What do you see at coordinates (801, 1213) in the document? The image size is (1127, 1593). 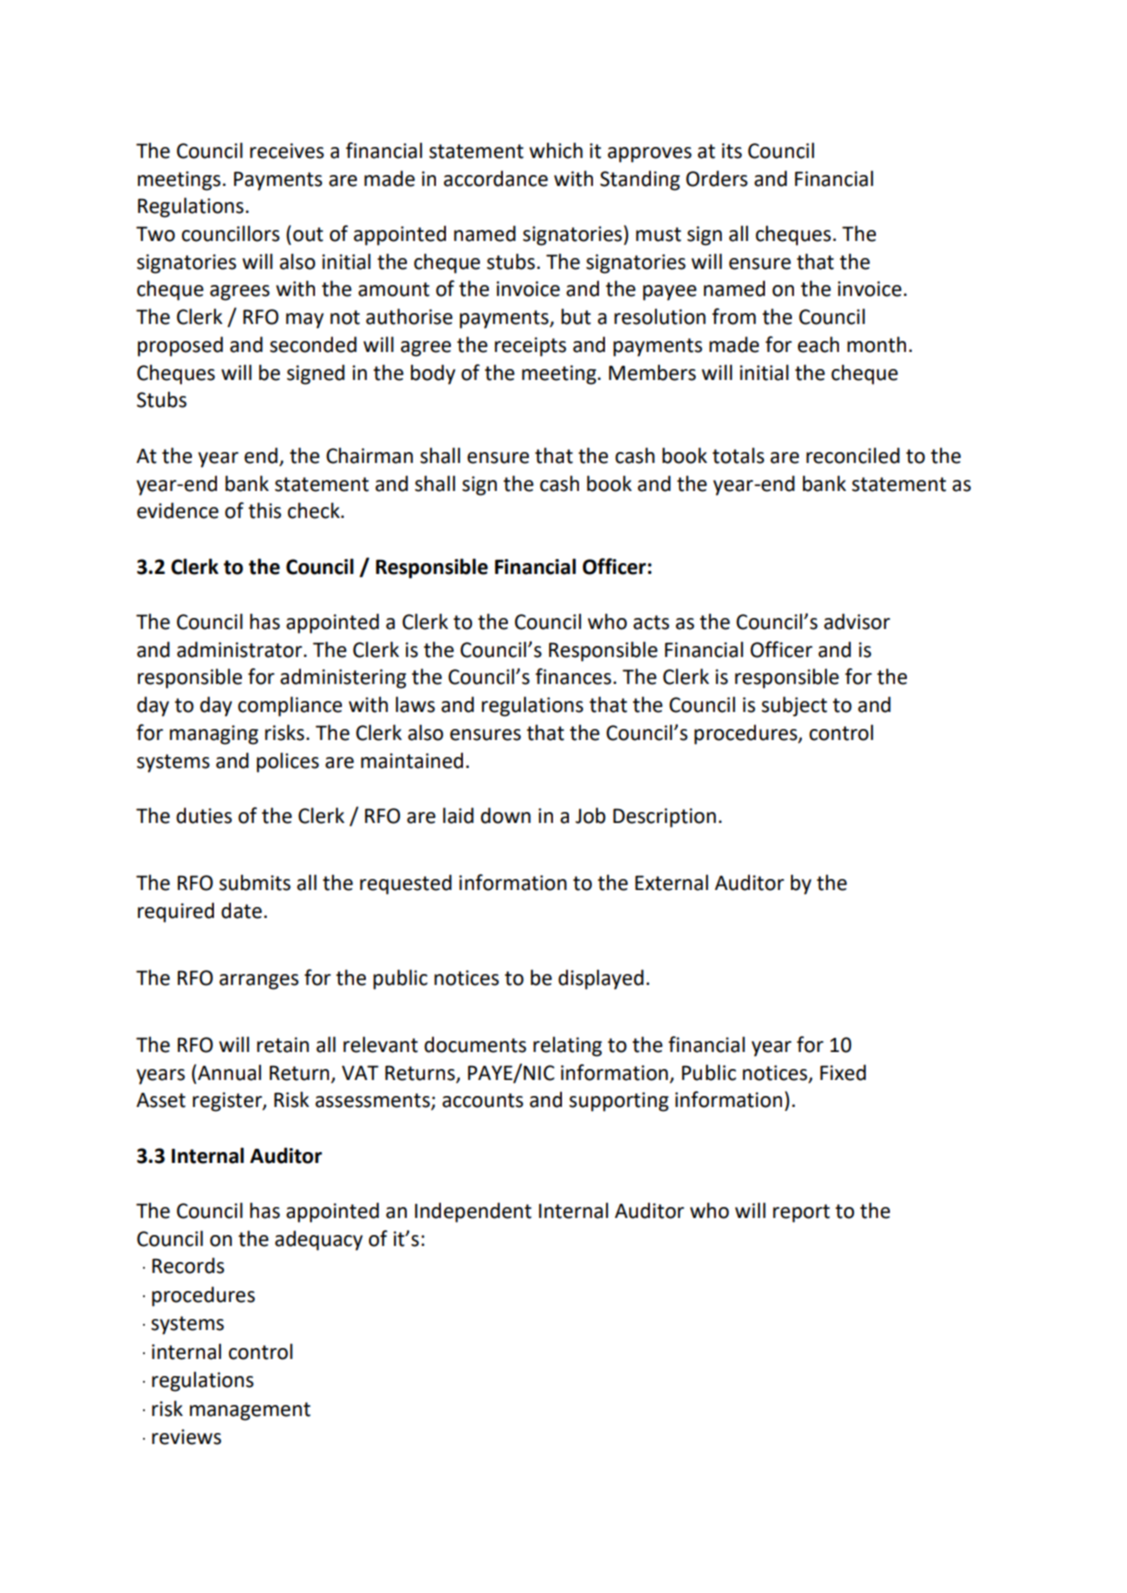 I see `report` at bounding box center [801, 1213].
